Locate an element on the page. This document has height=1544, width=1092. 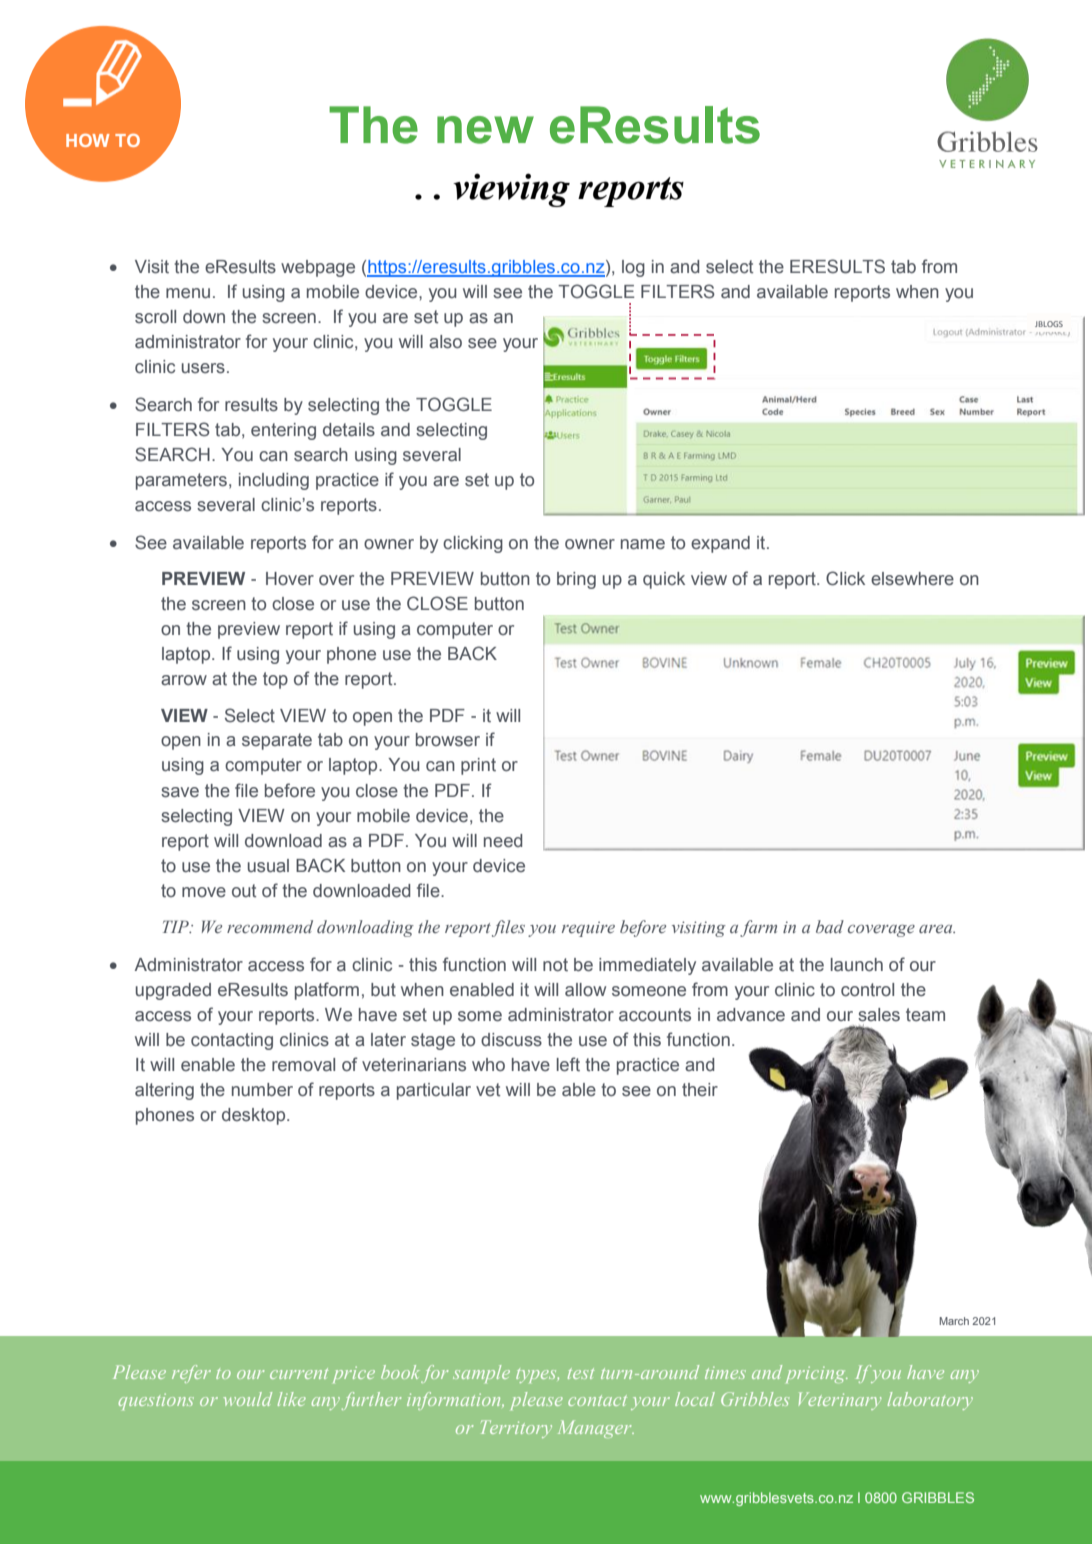
also is located at coordinates (445, 342).
